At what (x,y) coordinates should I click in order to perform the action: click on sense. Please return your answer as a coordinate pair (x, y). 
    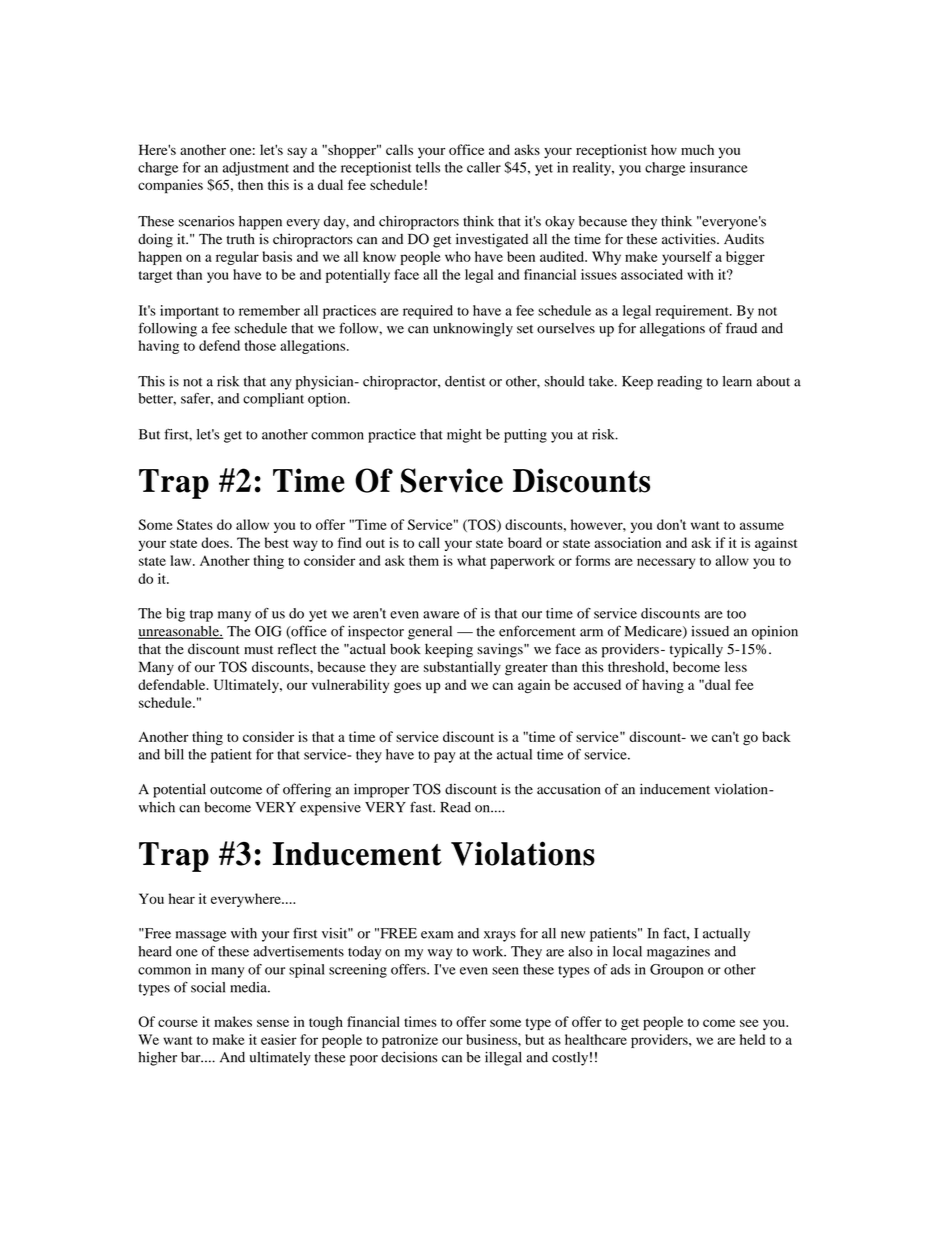
    Looking at the image, I should click on (273, 1023).
